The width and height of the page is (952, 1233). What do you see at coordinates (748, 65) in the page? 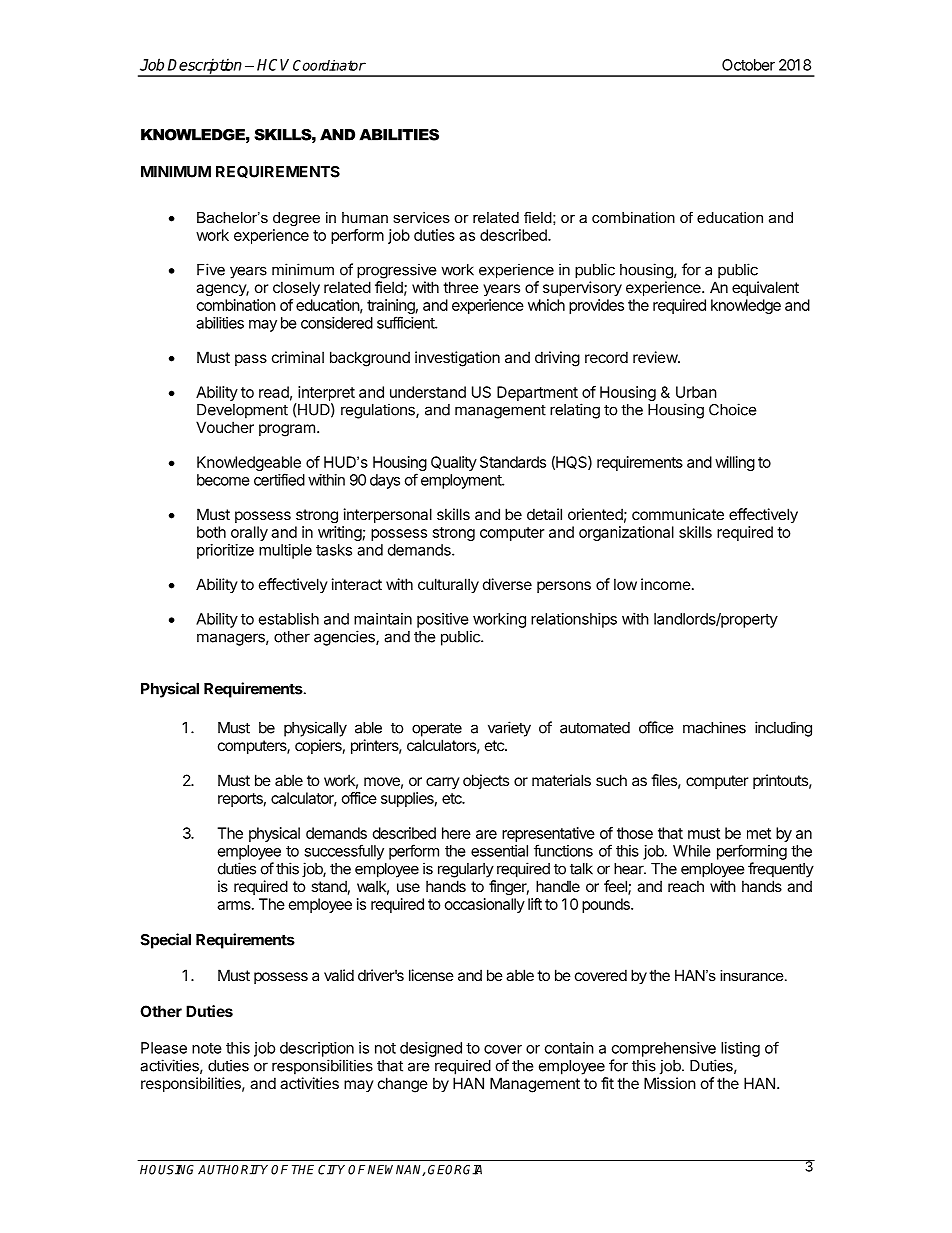
I see `October` at bounding box center [748, 65].
